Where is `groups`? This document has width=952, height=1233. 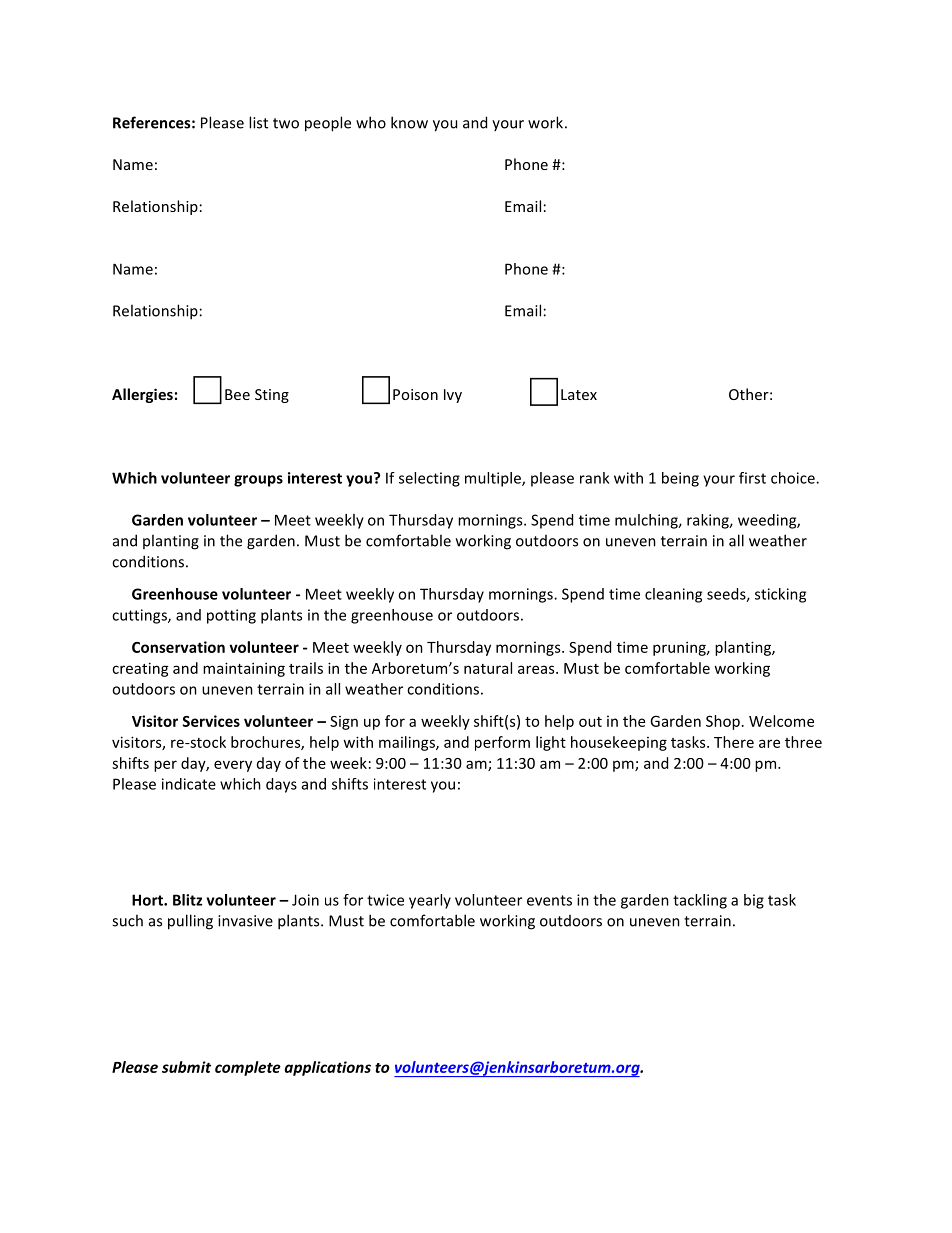 groups is located at coordinates (258, 481).
